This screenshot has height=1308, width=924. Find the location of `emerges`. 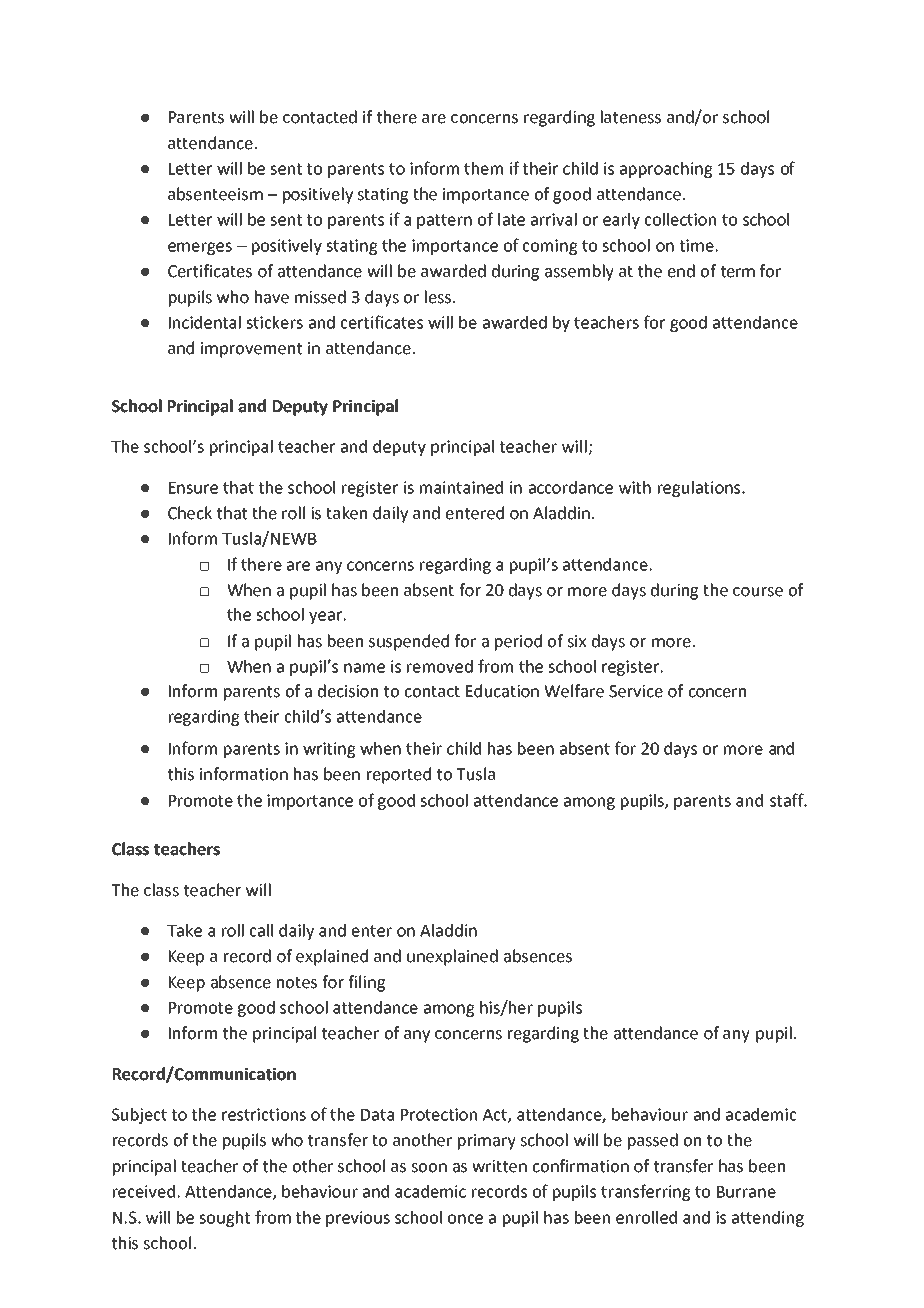

emerges is located at coordinates (200, 248).
